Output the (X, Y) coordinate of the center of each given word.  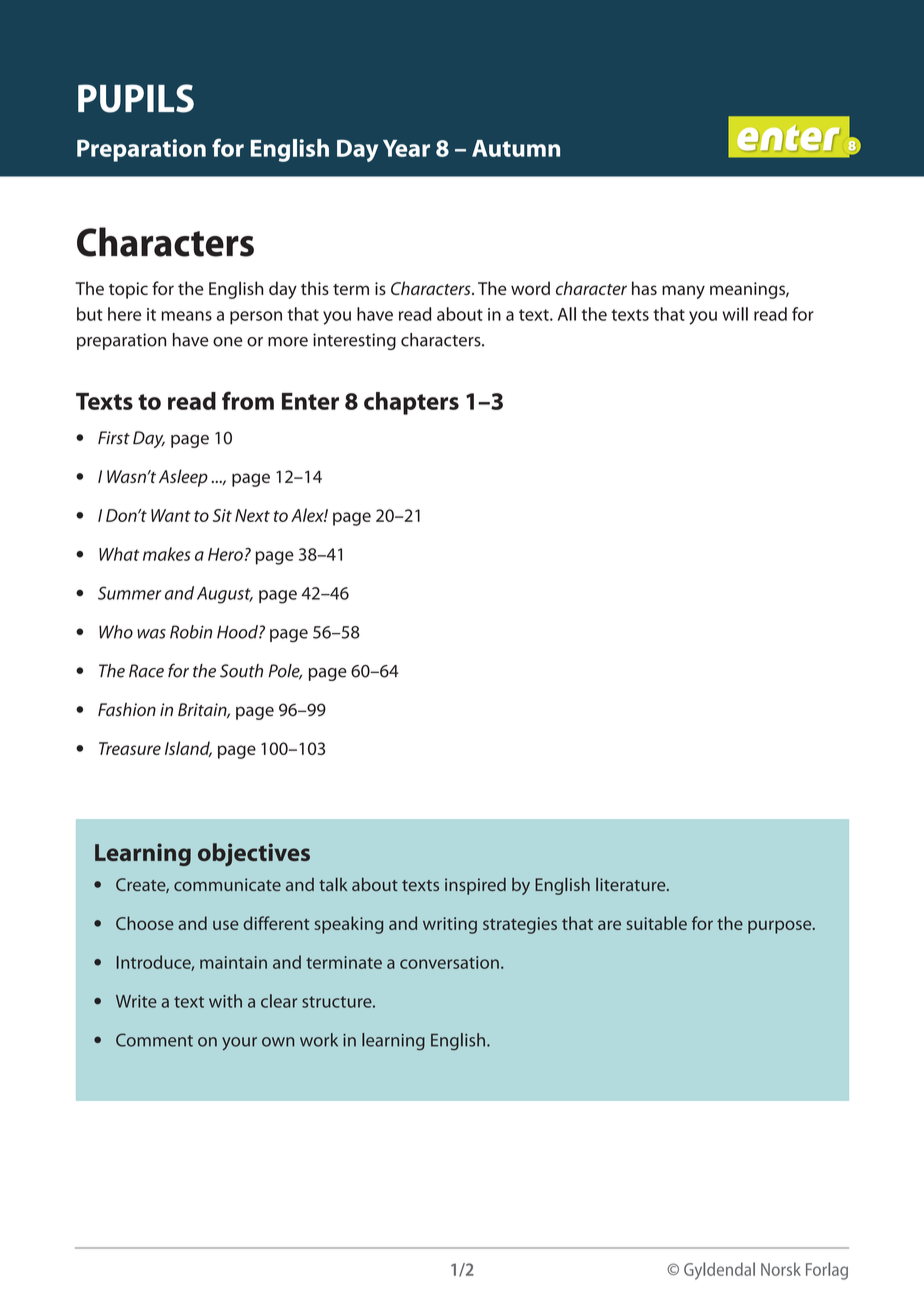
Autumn (516, 148)
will (735, 314)
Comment (154, 1040)
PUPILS (136, 98)
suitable (657, 923)
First (114, 438)
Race (146, 671)
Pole (285, 672)
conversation (449, 962)
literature (632, 884)
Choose (145, 923)
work (319, 1040)
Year (406, 148)
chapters (411, 403)
